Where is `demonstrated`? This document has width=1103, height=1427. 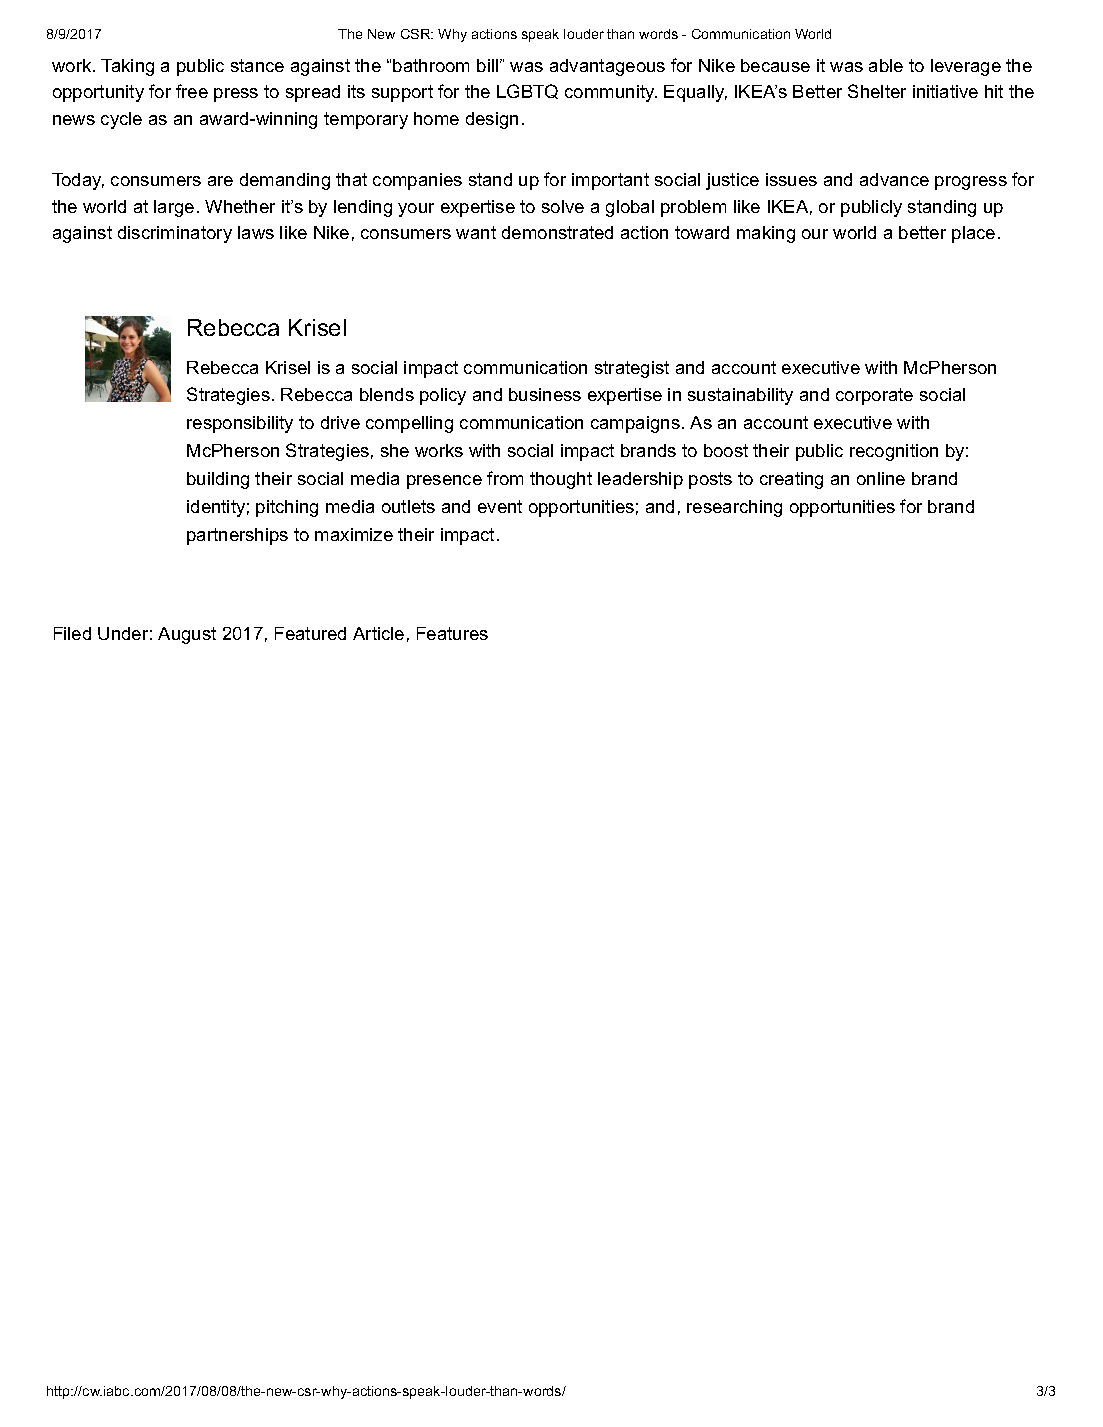 demonstrated is located at coordinates (557, 232).
